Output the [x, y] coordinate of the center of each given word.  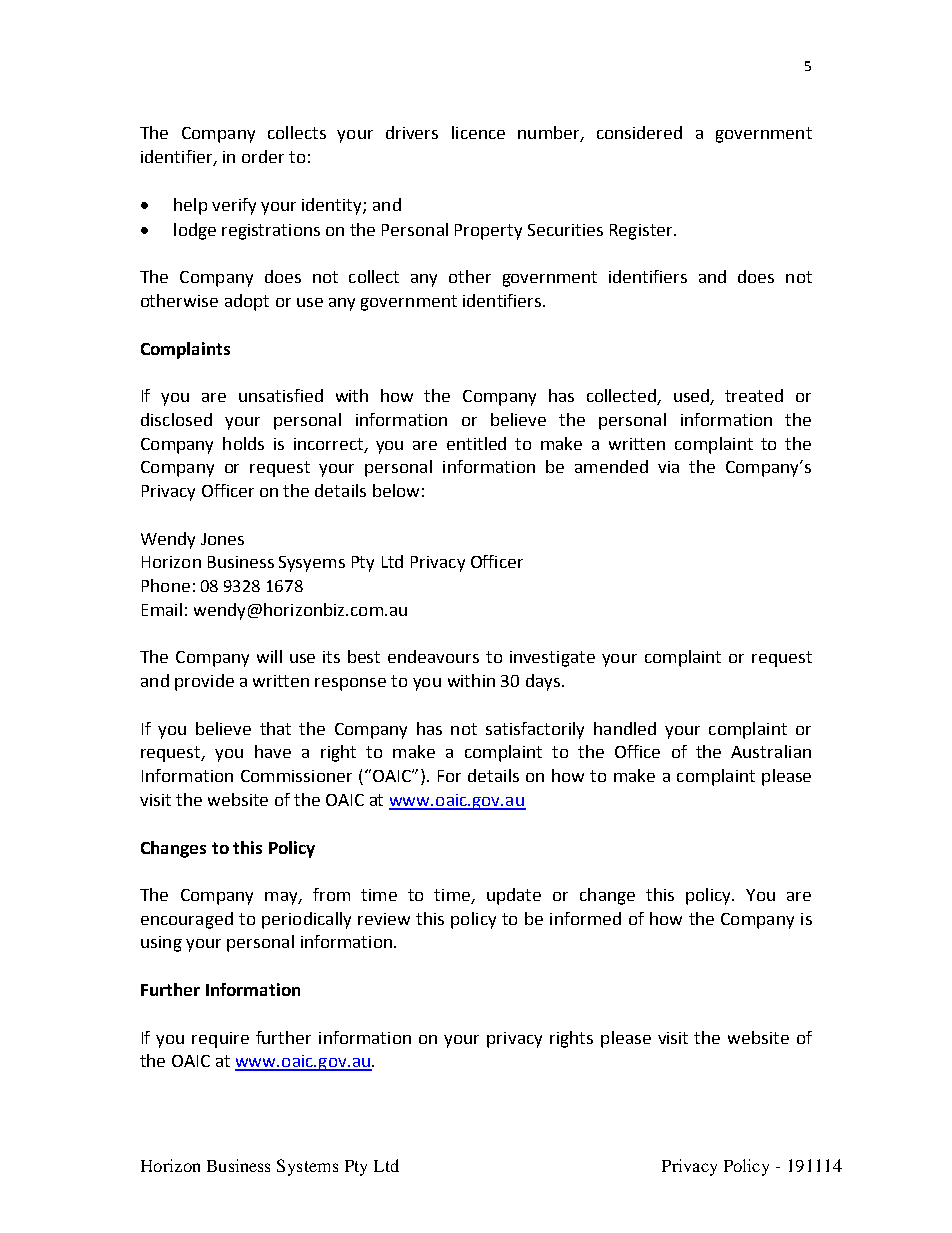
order [263, 156]
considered [639, 132]
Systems [307, 1167]
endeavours [433, 656]
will [269, 656]
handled [625, 728]
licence [478, 132]
